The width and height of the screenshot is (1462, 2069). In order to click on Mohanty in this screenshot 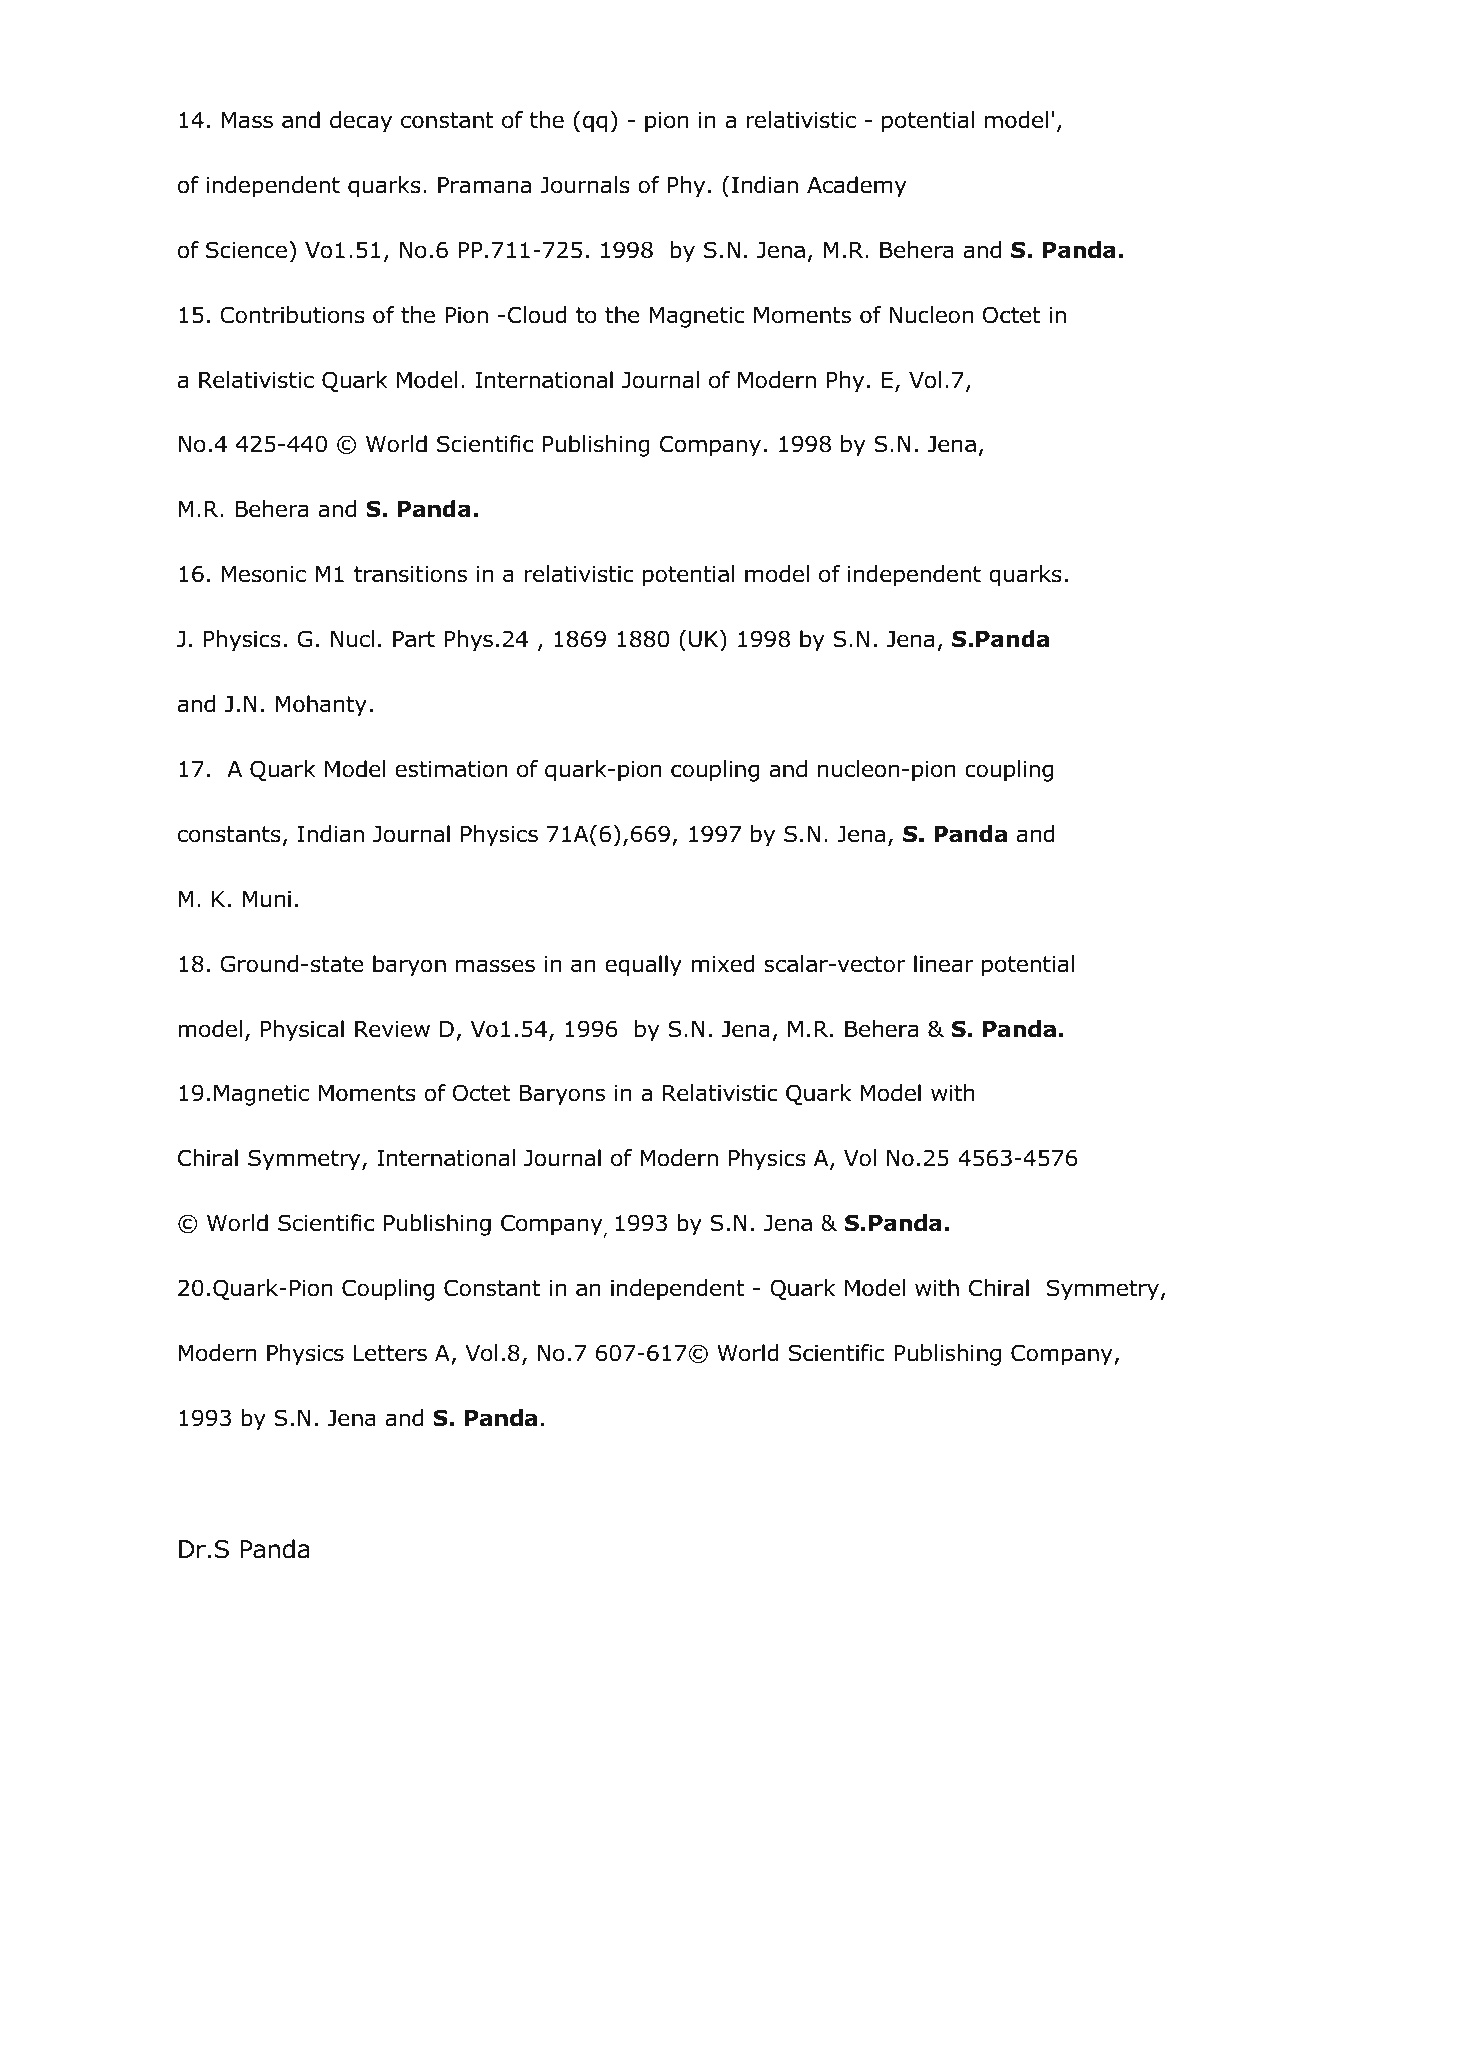, I will do `click(321, 706)`.
